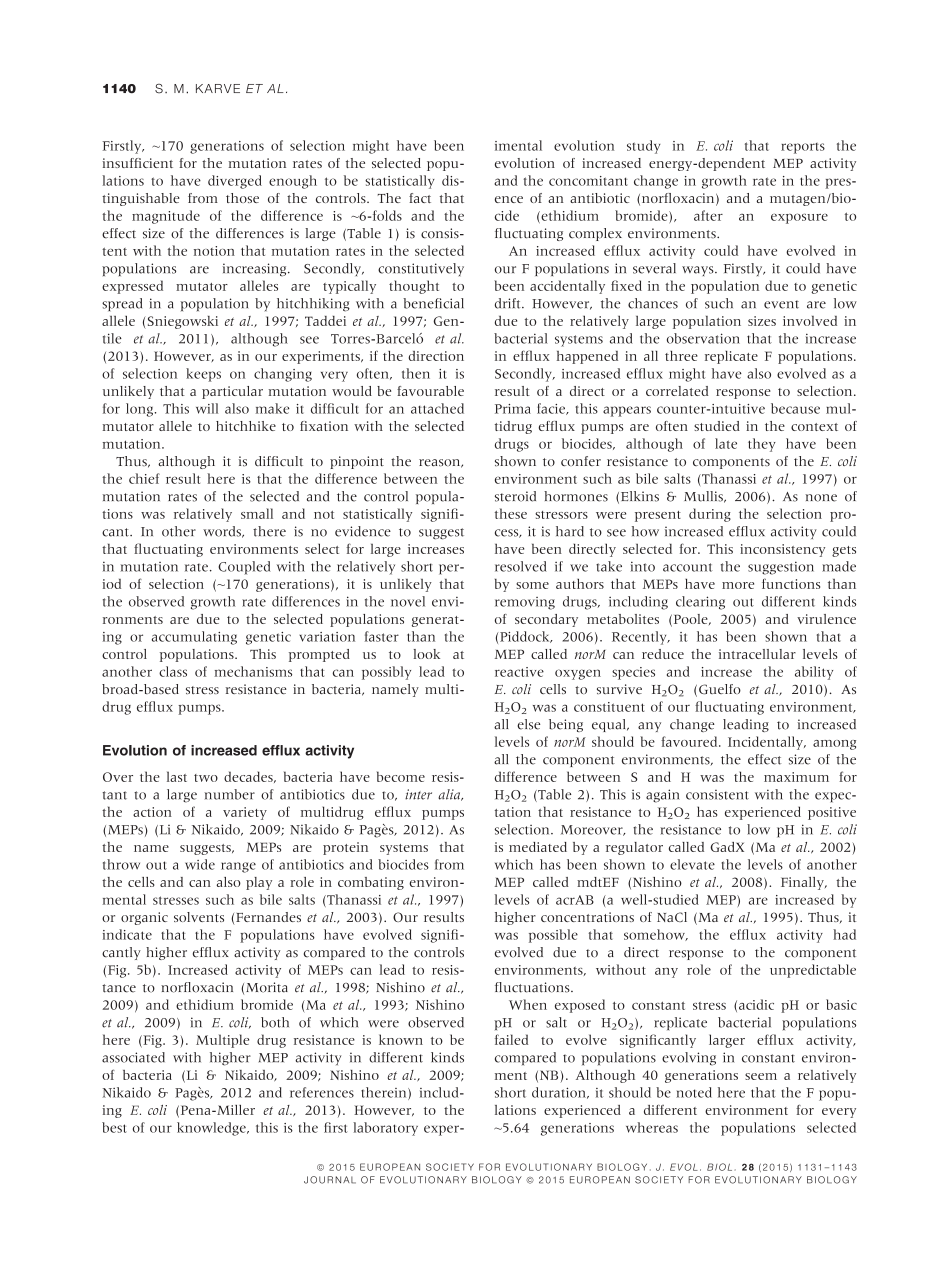 The image size is (952, 1270). I want to click on laboratory, so click(385, 1129).
